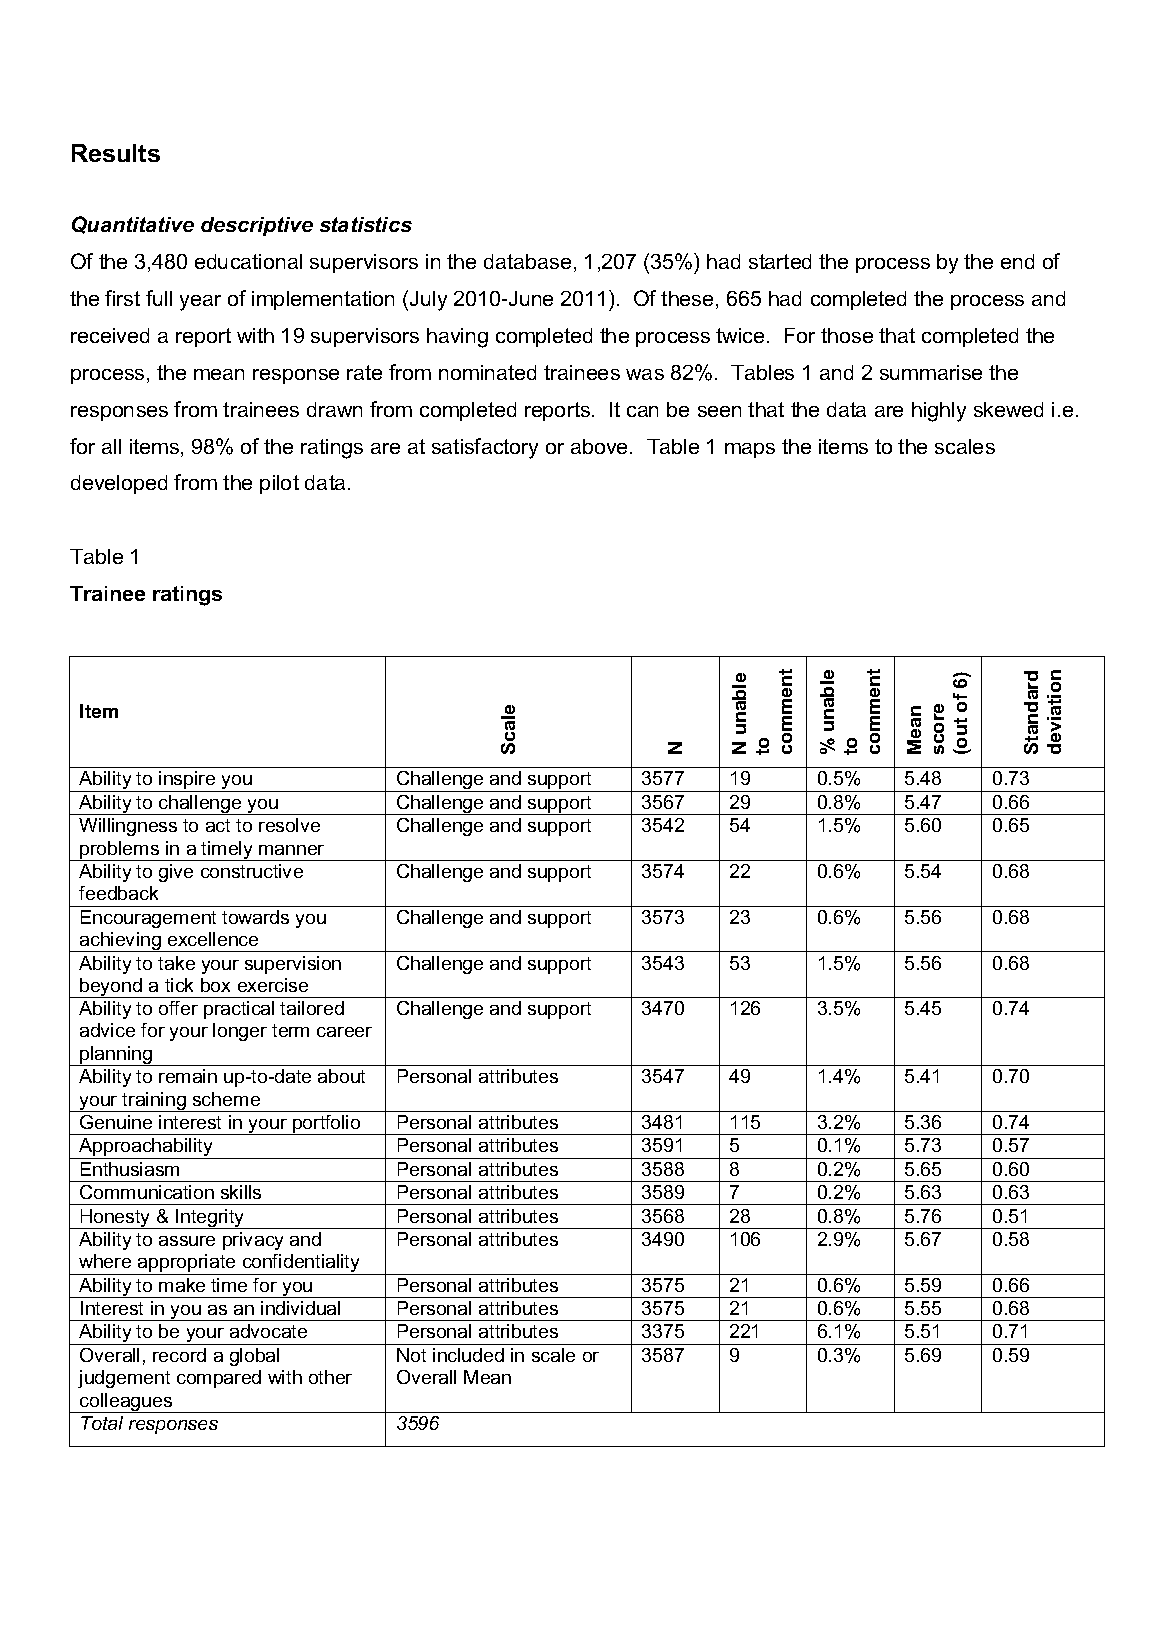  Describe the element at coordinates (411, 1355) in the page. I see `Not` at that location.
